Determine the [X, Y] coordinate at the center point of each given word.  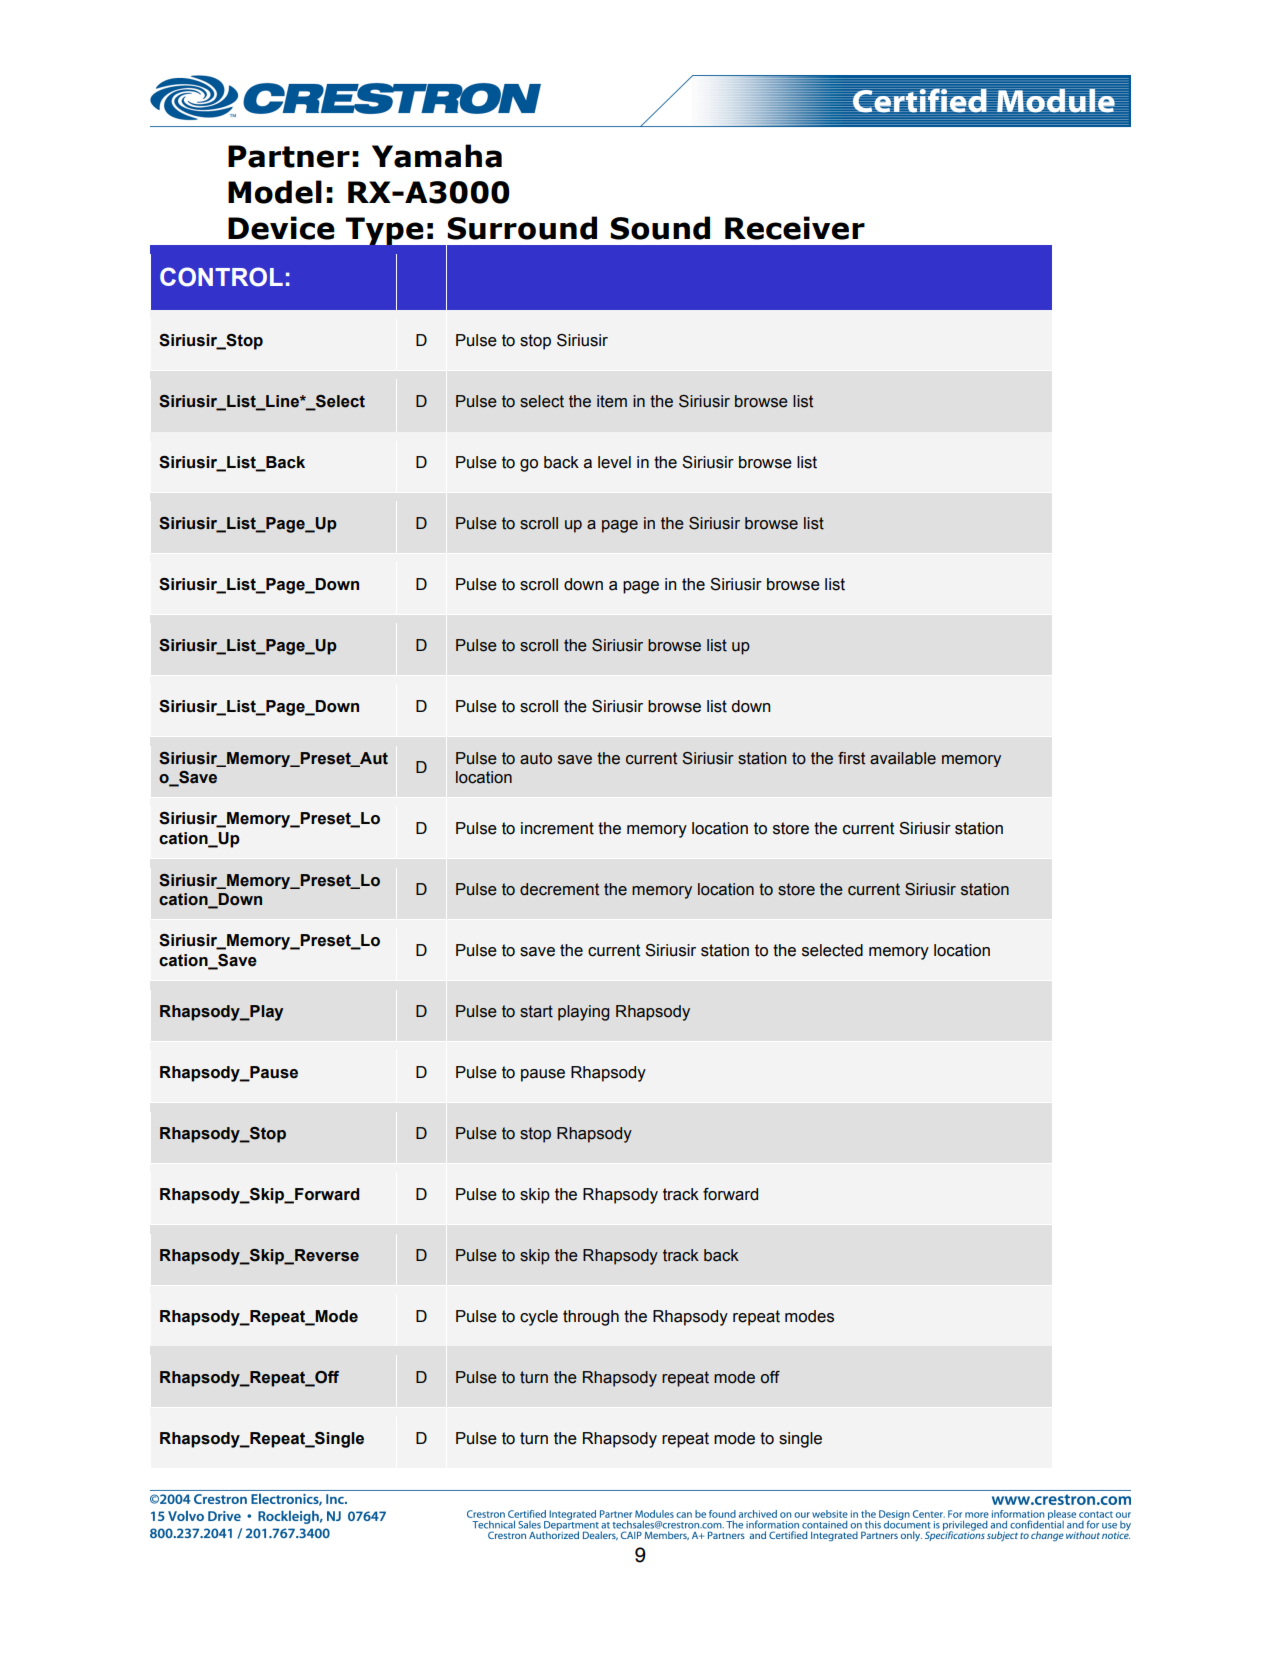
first [851, 758]
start [536, 1011]
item [612, 401]
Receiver [795, 228]
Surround [522, 228]
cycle [539, 1318]
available [903, 758]
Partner [289, 156]
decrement [559, 889]
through [591, 1318]
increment [557, 828]
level [614, 462]
